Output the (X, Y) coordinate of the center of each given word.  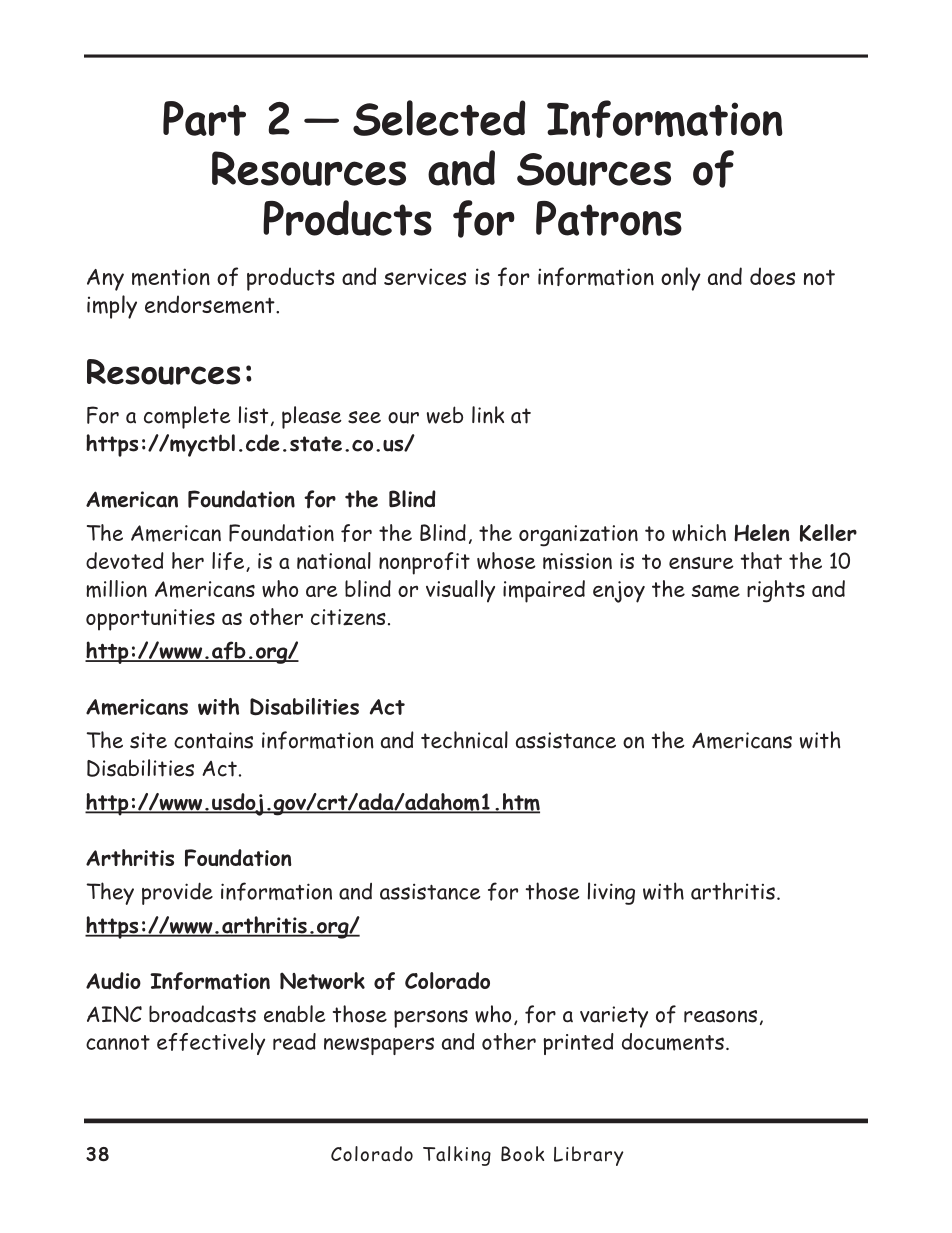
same (716, 591)
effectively (211, 1044)
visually (460, 591)
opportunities (150, 620)
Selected (439, 118)
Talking (457, 1156)
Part (204, 118)
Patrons (609, 218)
